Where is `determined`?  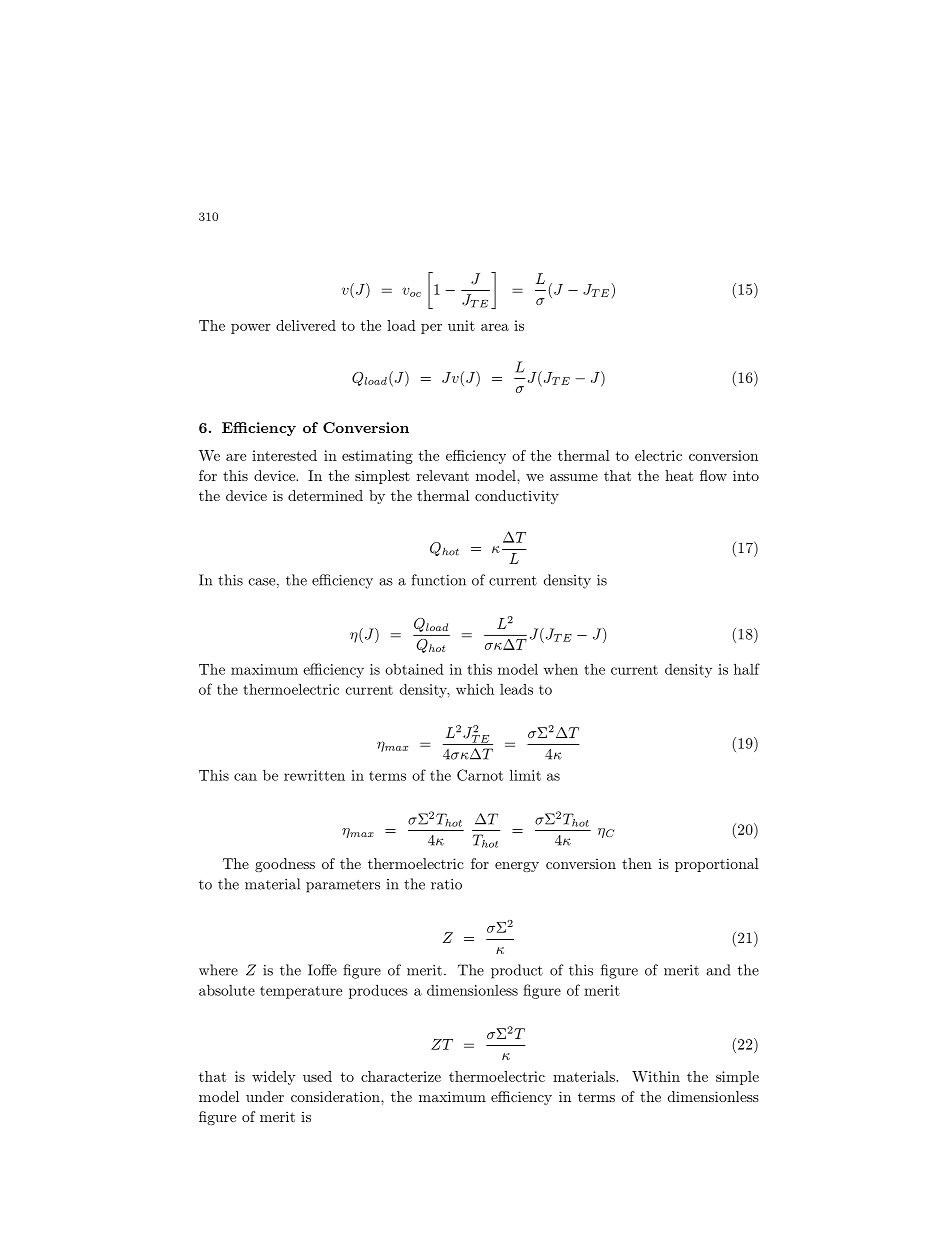
determined is located at coordinates (325, 495).
